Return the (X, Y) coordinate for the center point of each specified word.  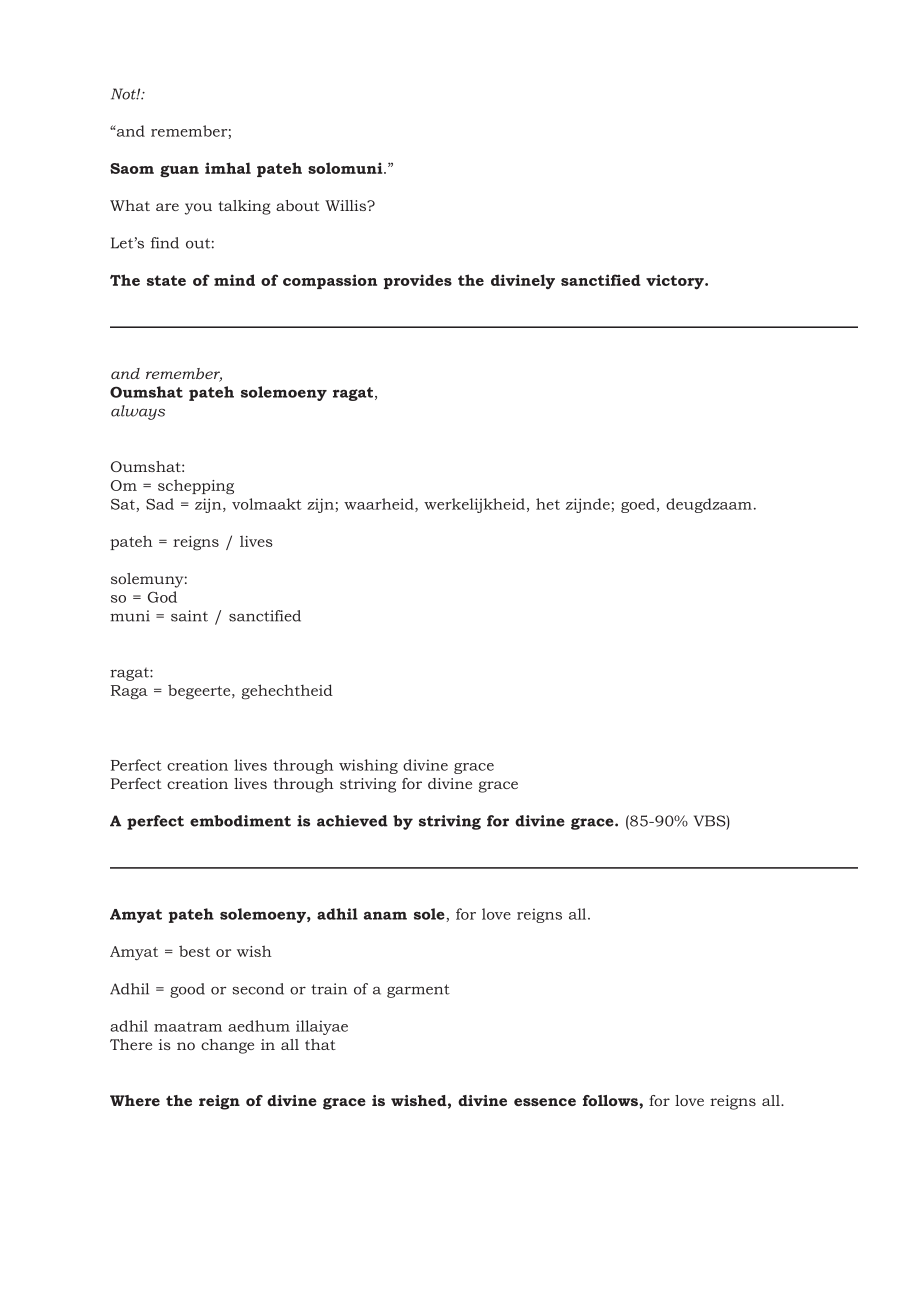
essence (545, 1102)
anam (385, 915)
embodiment (240, 821)
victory (676, 282)
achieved (352, 821)
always (138, 412)
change (227, 1046)
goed (638, 505)
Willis (346, 205)
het (548, 504)
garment (418, 991)
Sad (160, 504)
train (329, 989)
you (198, 209)
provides (418, 281)
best (194, 951)
